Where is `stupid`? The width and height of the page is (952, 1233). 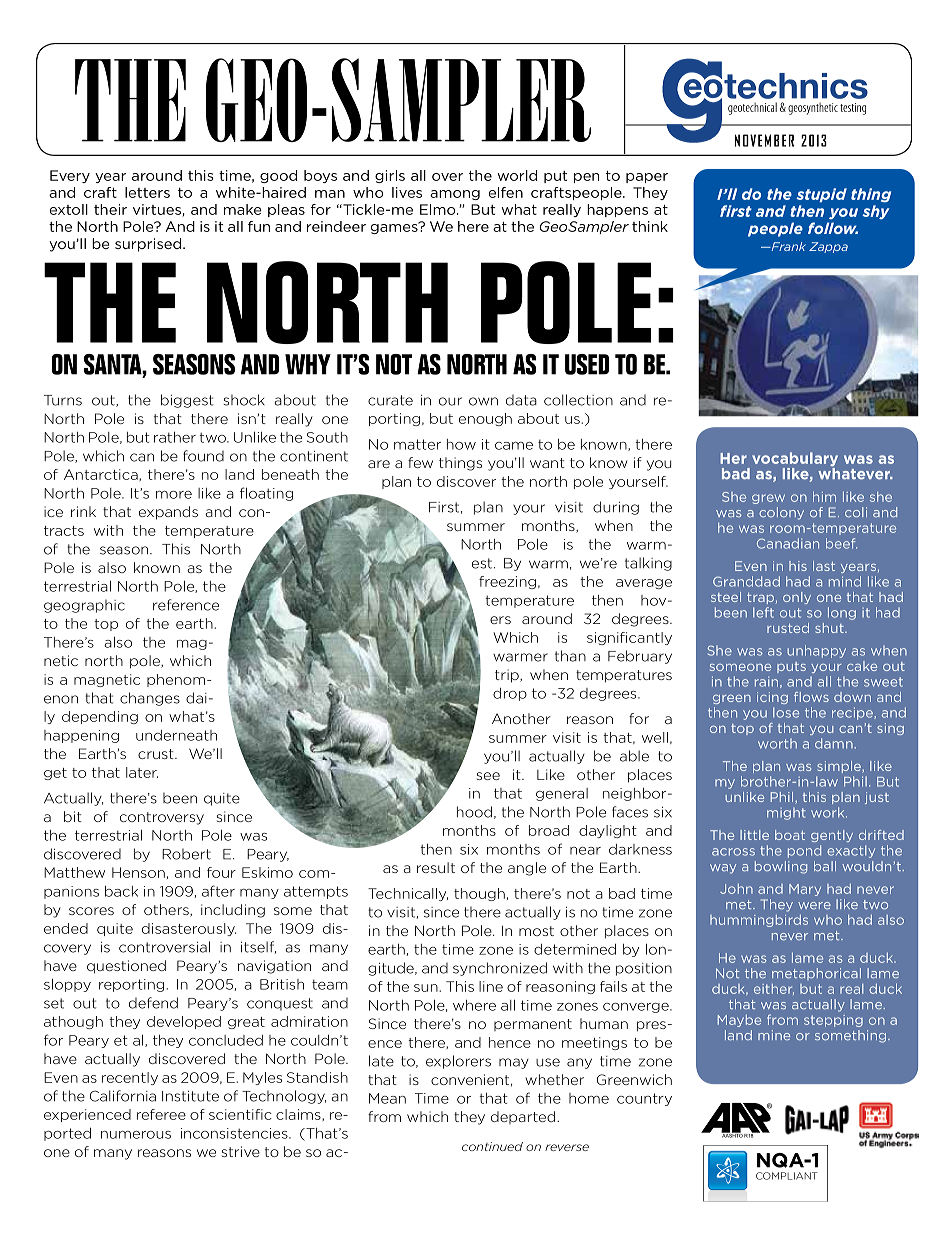 stupid is located at coordinates (821, 195).
